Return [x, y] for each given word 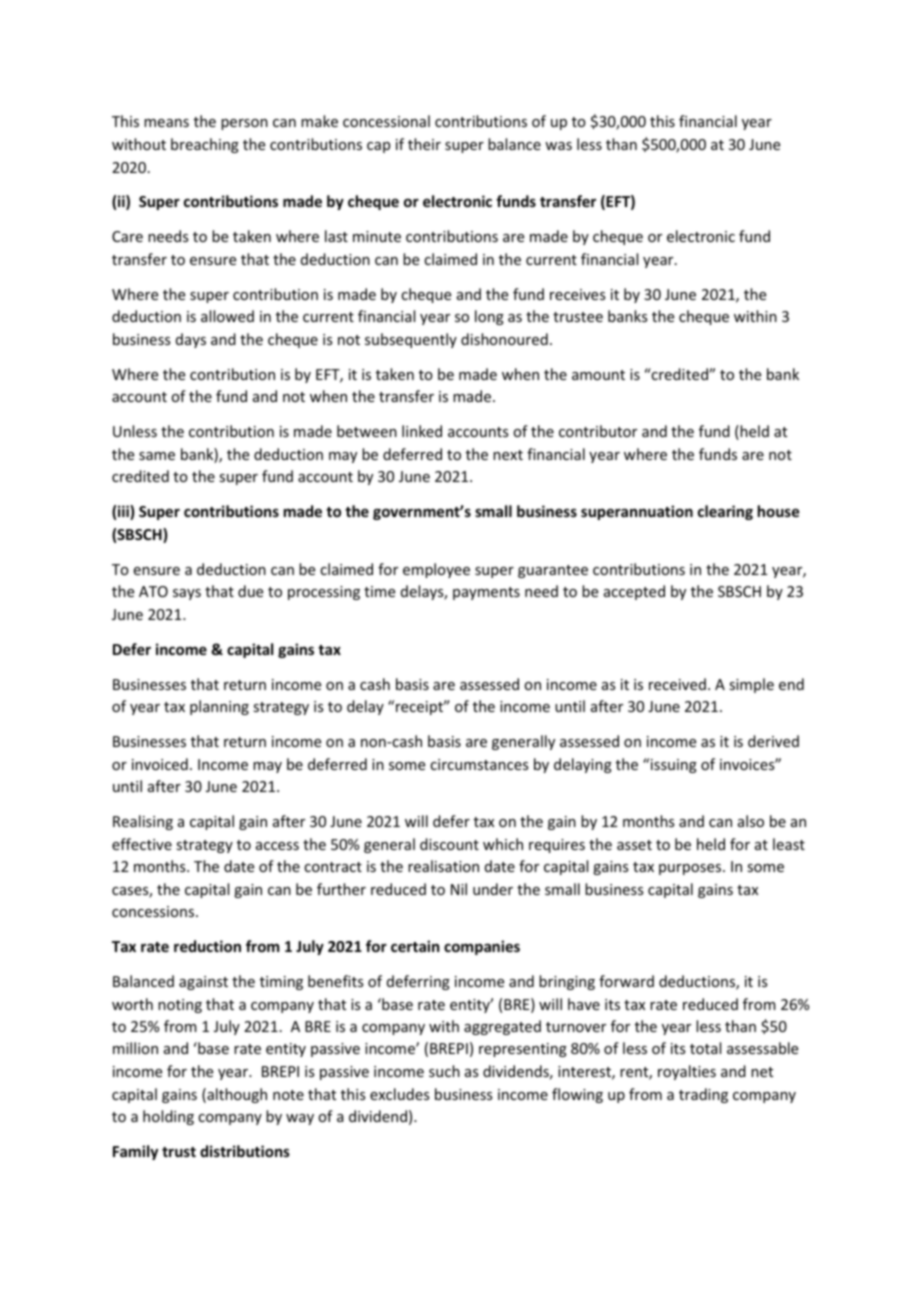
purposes [691, 869]
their [424, 144]
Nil [459, 889]
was [558, 146]
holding [168, 1117]
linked [422, 431]
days [191, 340]
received [677, 684]
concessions [154, 911]
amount [598, 375]
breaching [205, 145]
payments [486, 593]
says [187, 594]
